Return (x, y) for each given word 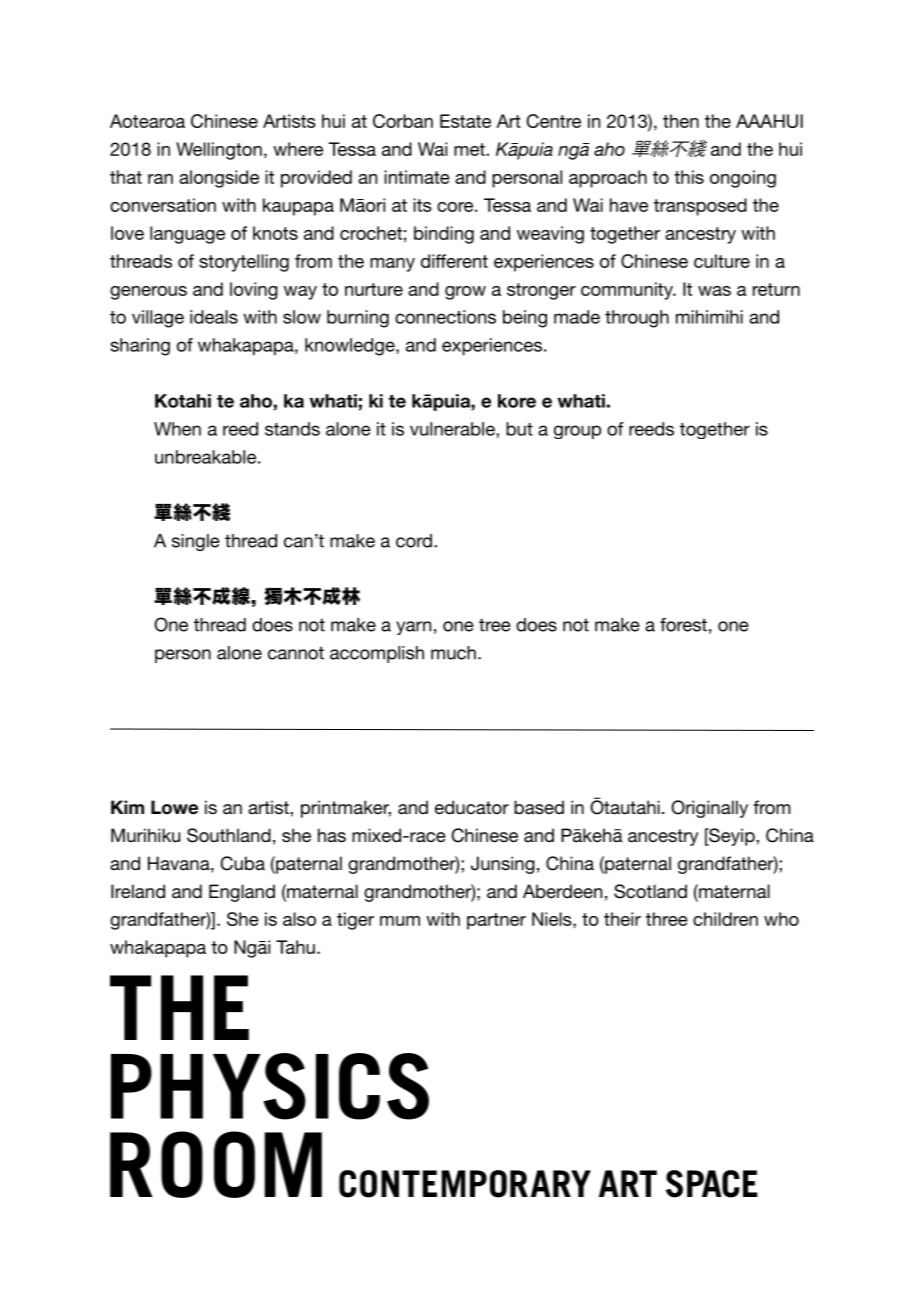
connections (445, 317)
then (681, 121)
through (637, 319)
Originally (709, 809)
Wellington (219, 151)
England (242, 893)
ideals (214, 317)
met (470, 149)
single (196, 542)
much (453, 653)
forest (683, 625)
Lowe (174, 807)
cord (414, 541)
